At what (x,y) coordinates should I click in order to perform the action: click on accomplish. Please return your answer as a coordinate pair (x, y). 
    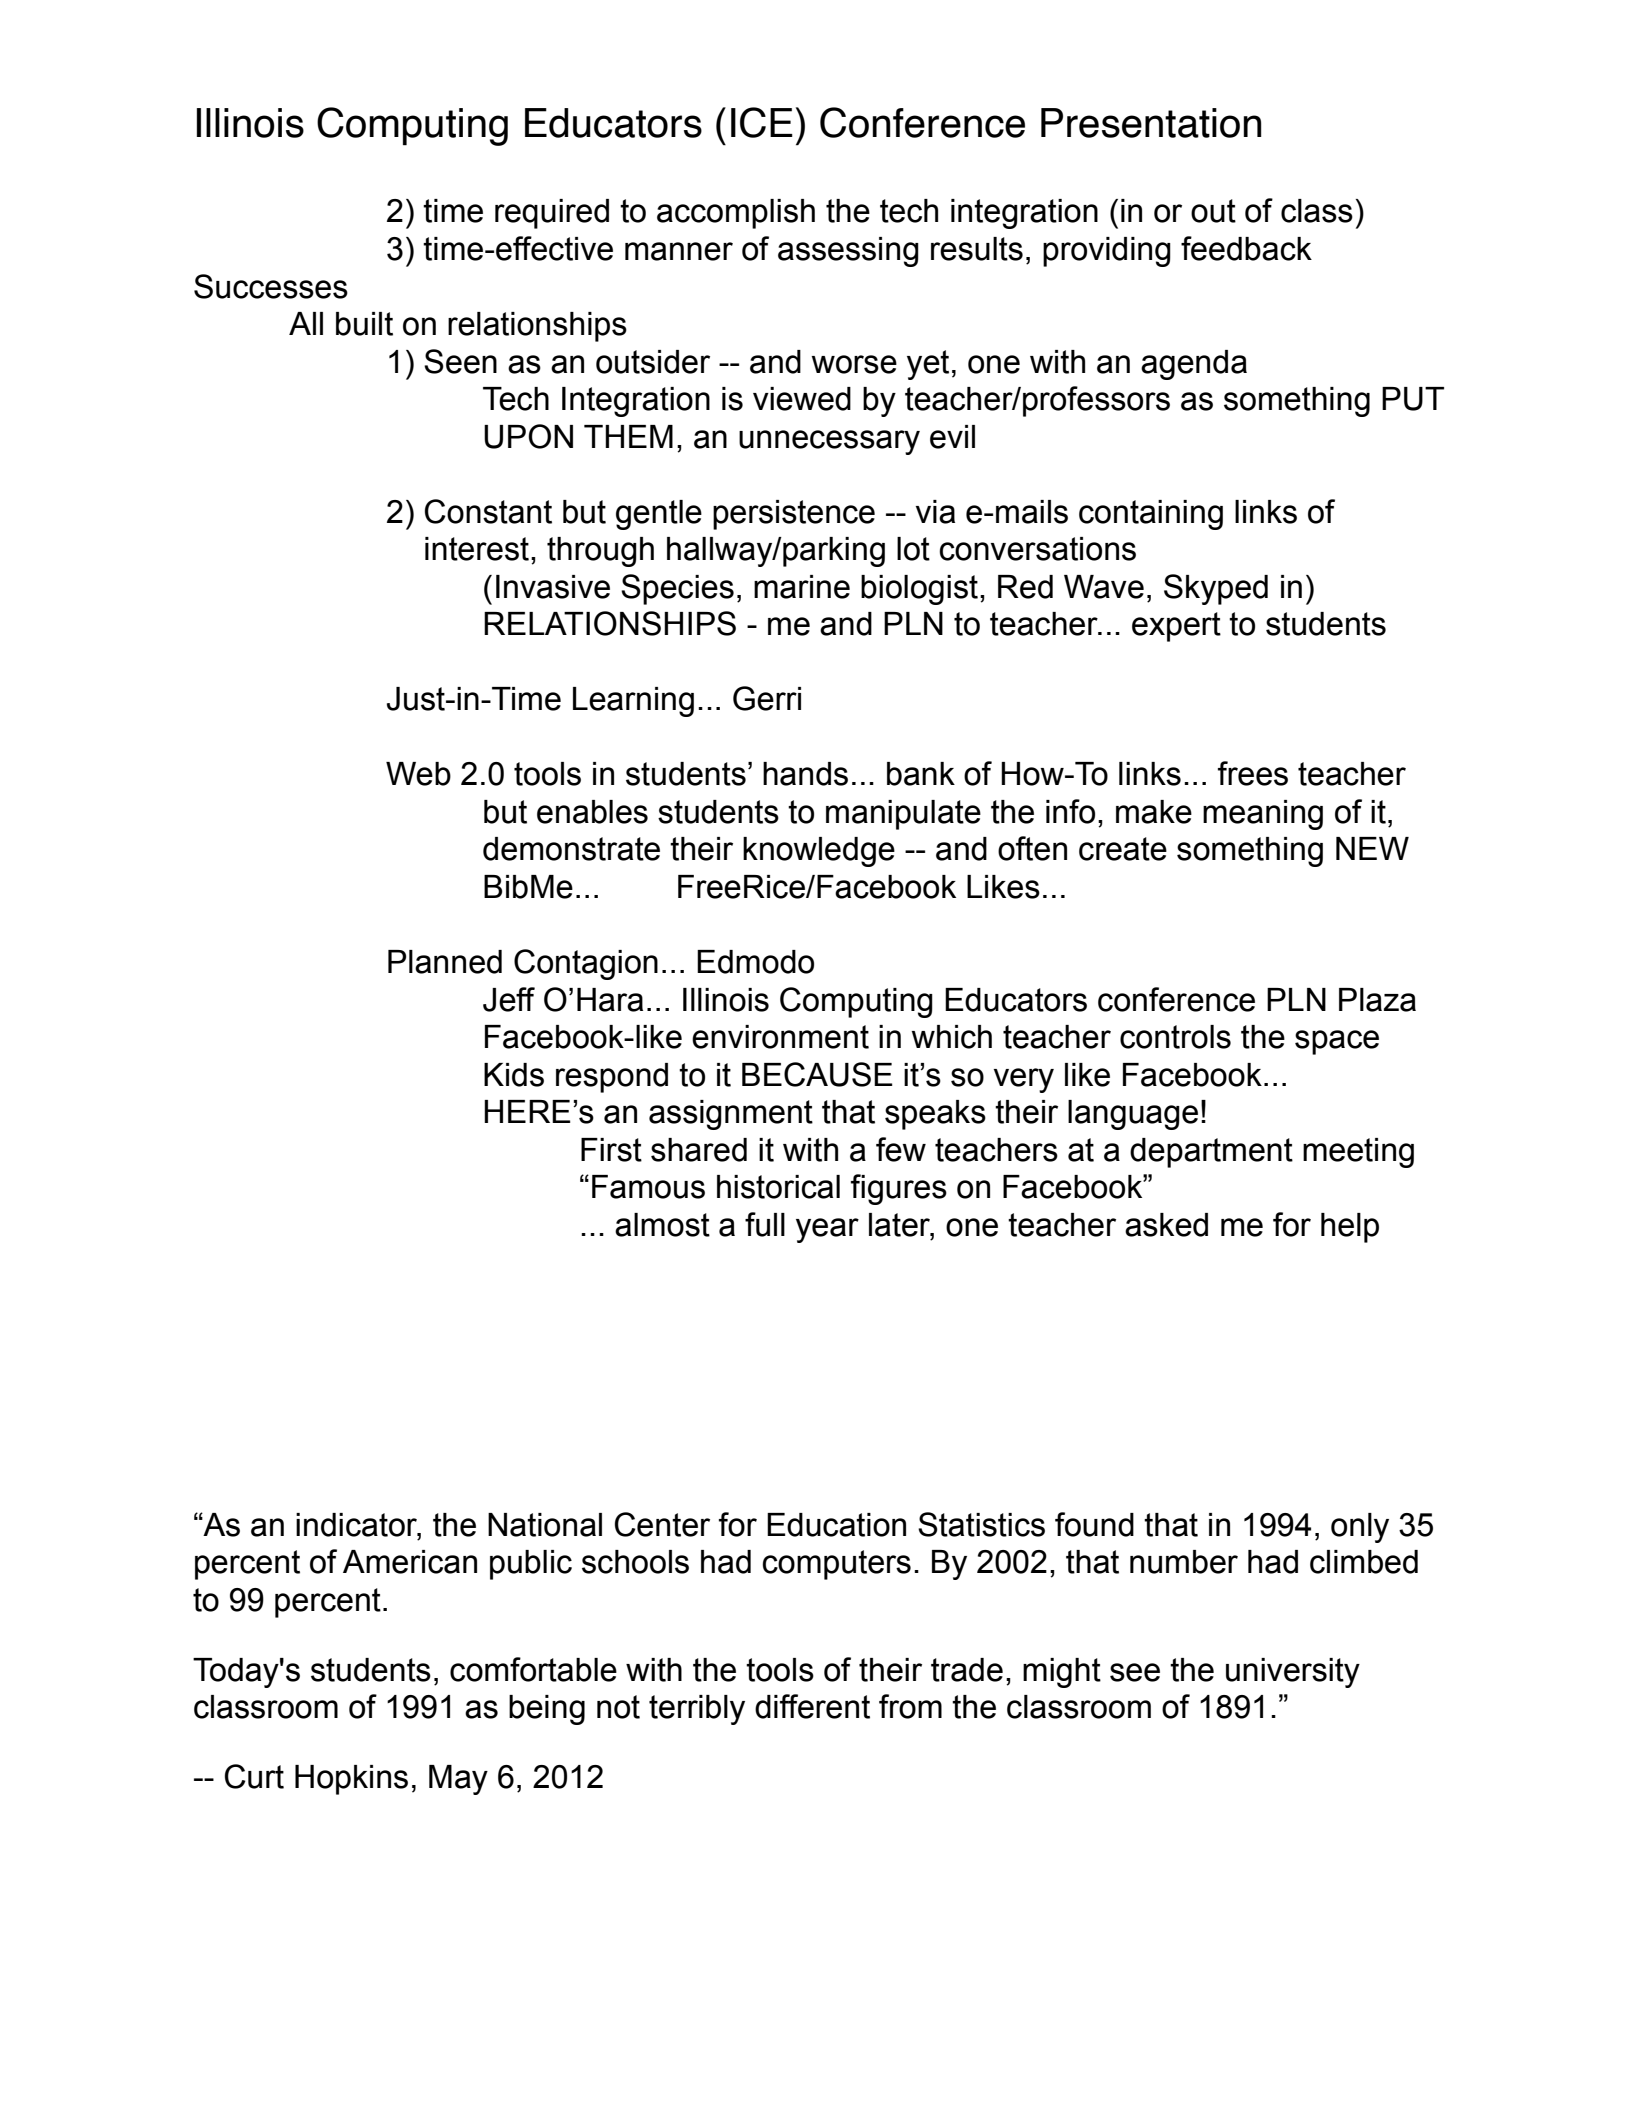
    Looking at the image, I should click on (736, 214).
